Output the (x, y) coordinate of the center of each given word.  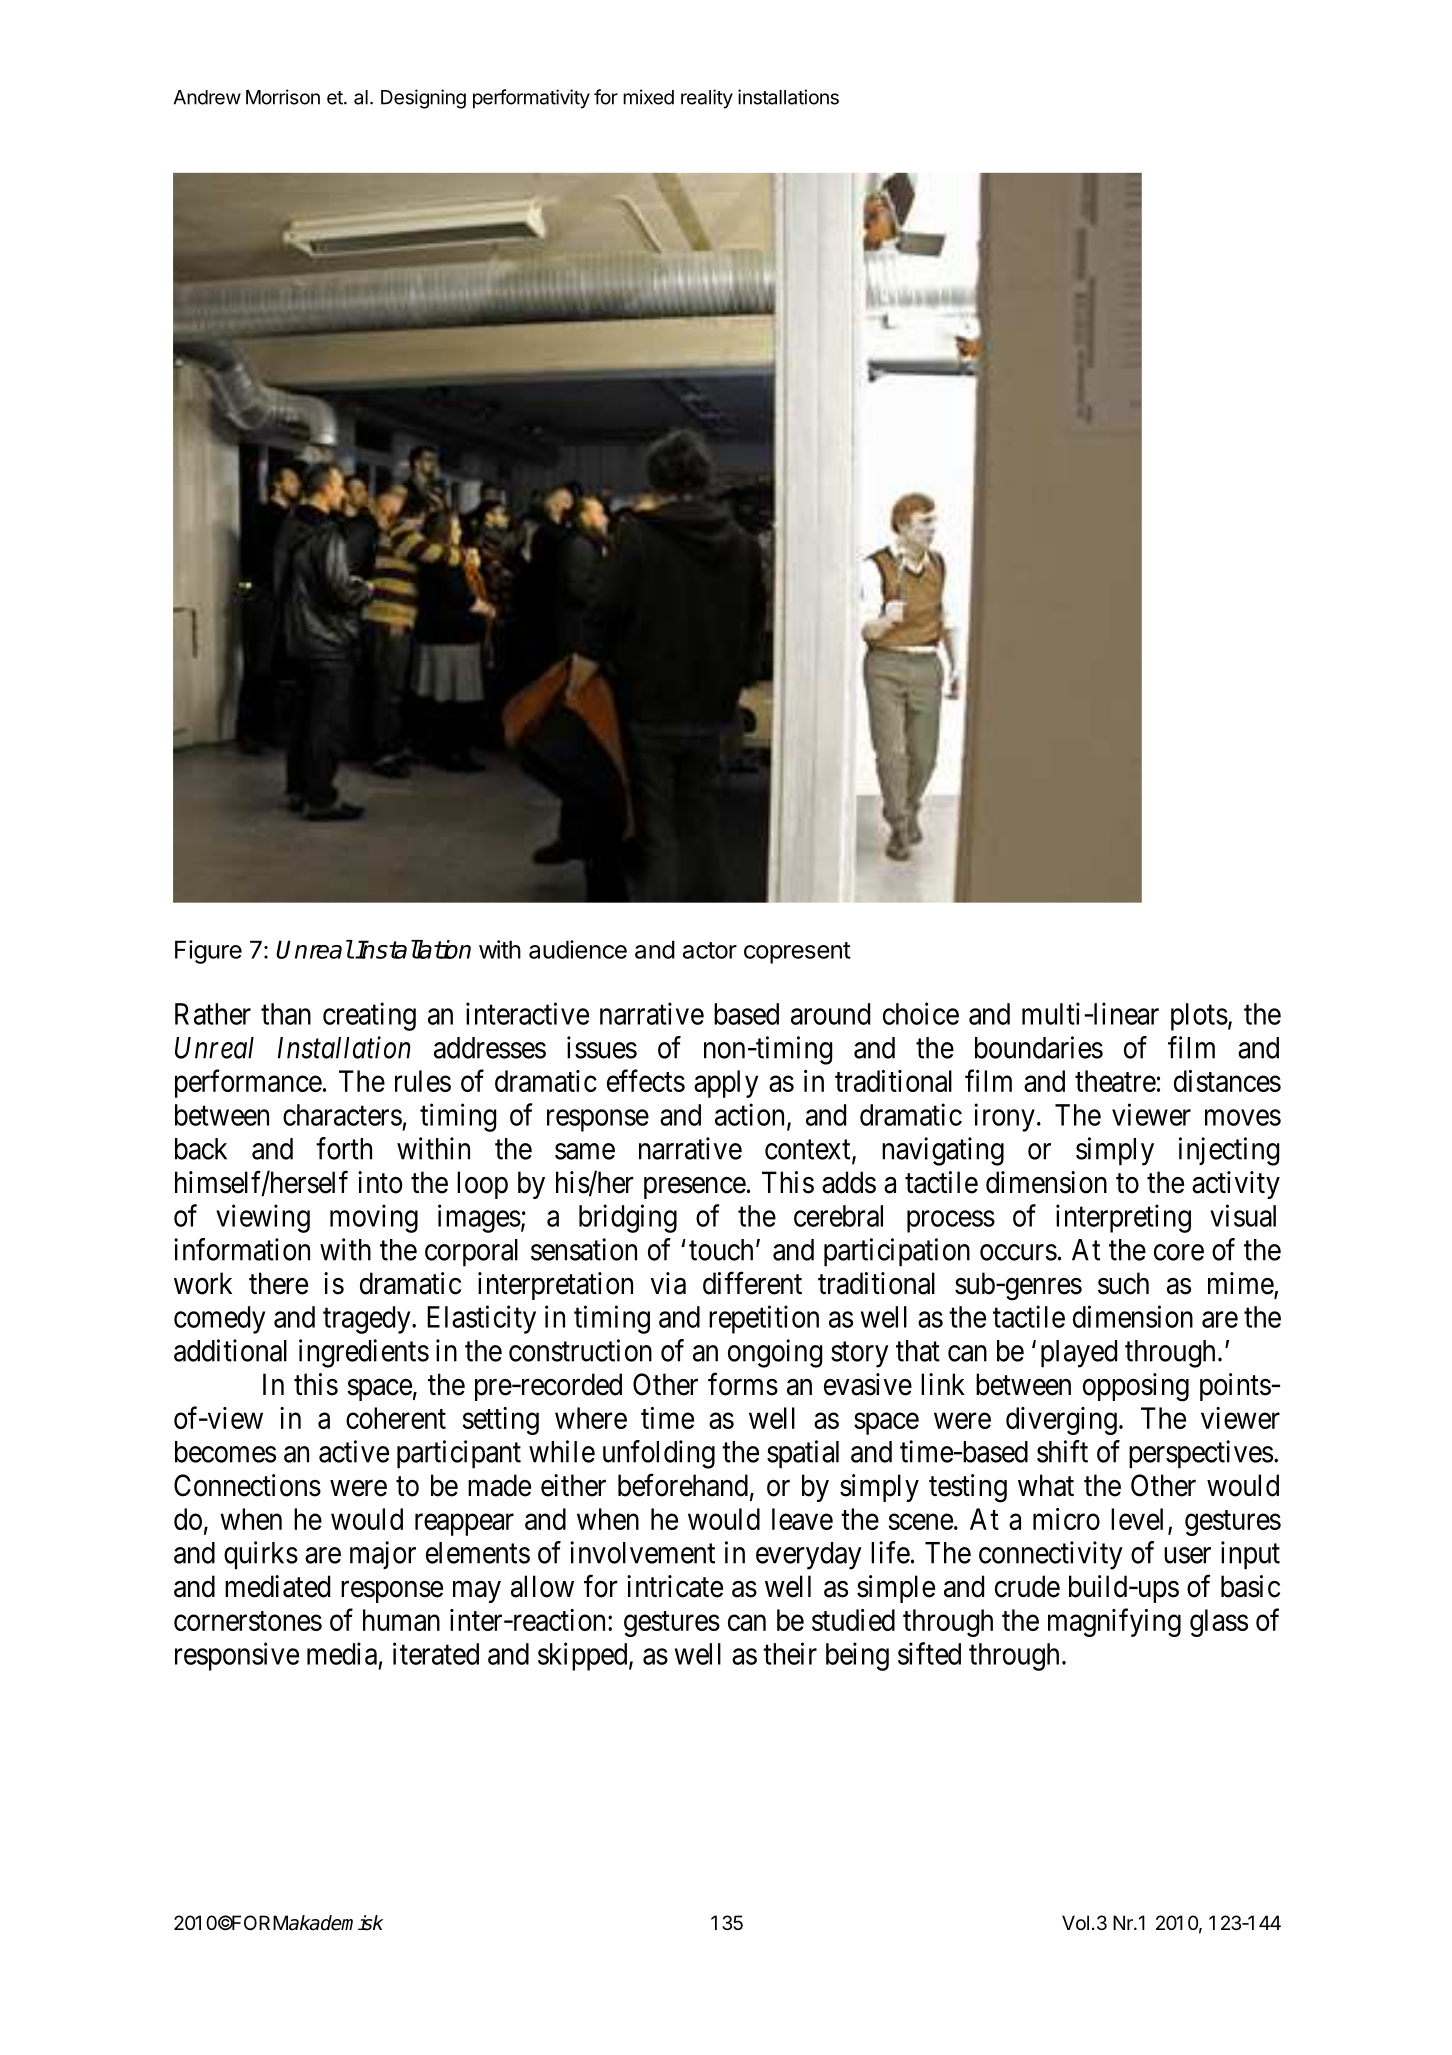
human (401, 1620)
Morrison (283, 97)
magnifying (1114, 1622)
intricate (675, 1586)
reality (707, 99)
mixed (648, 97)
